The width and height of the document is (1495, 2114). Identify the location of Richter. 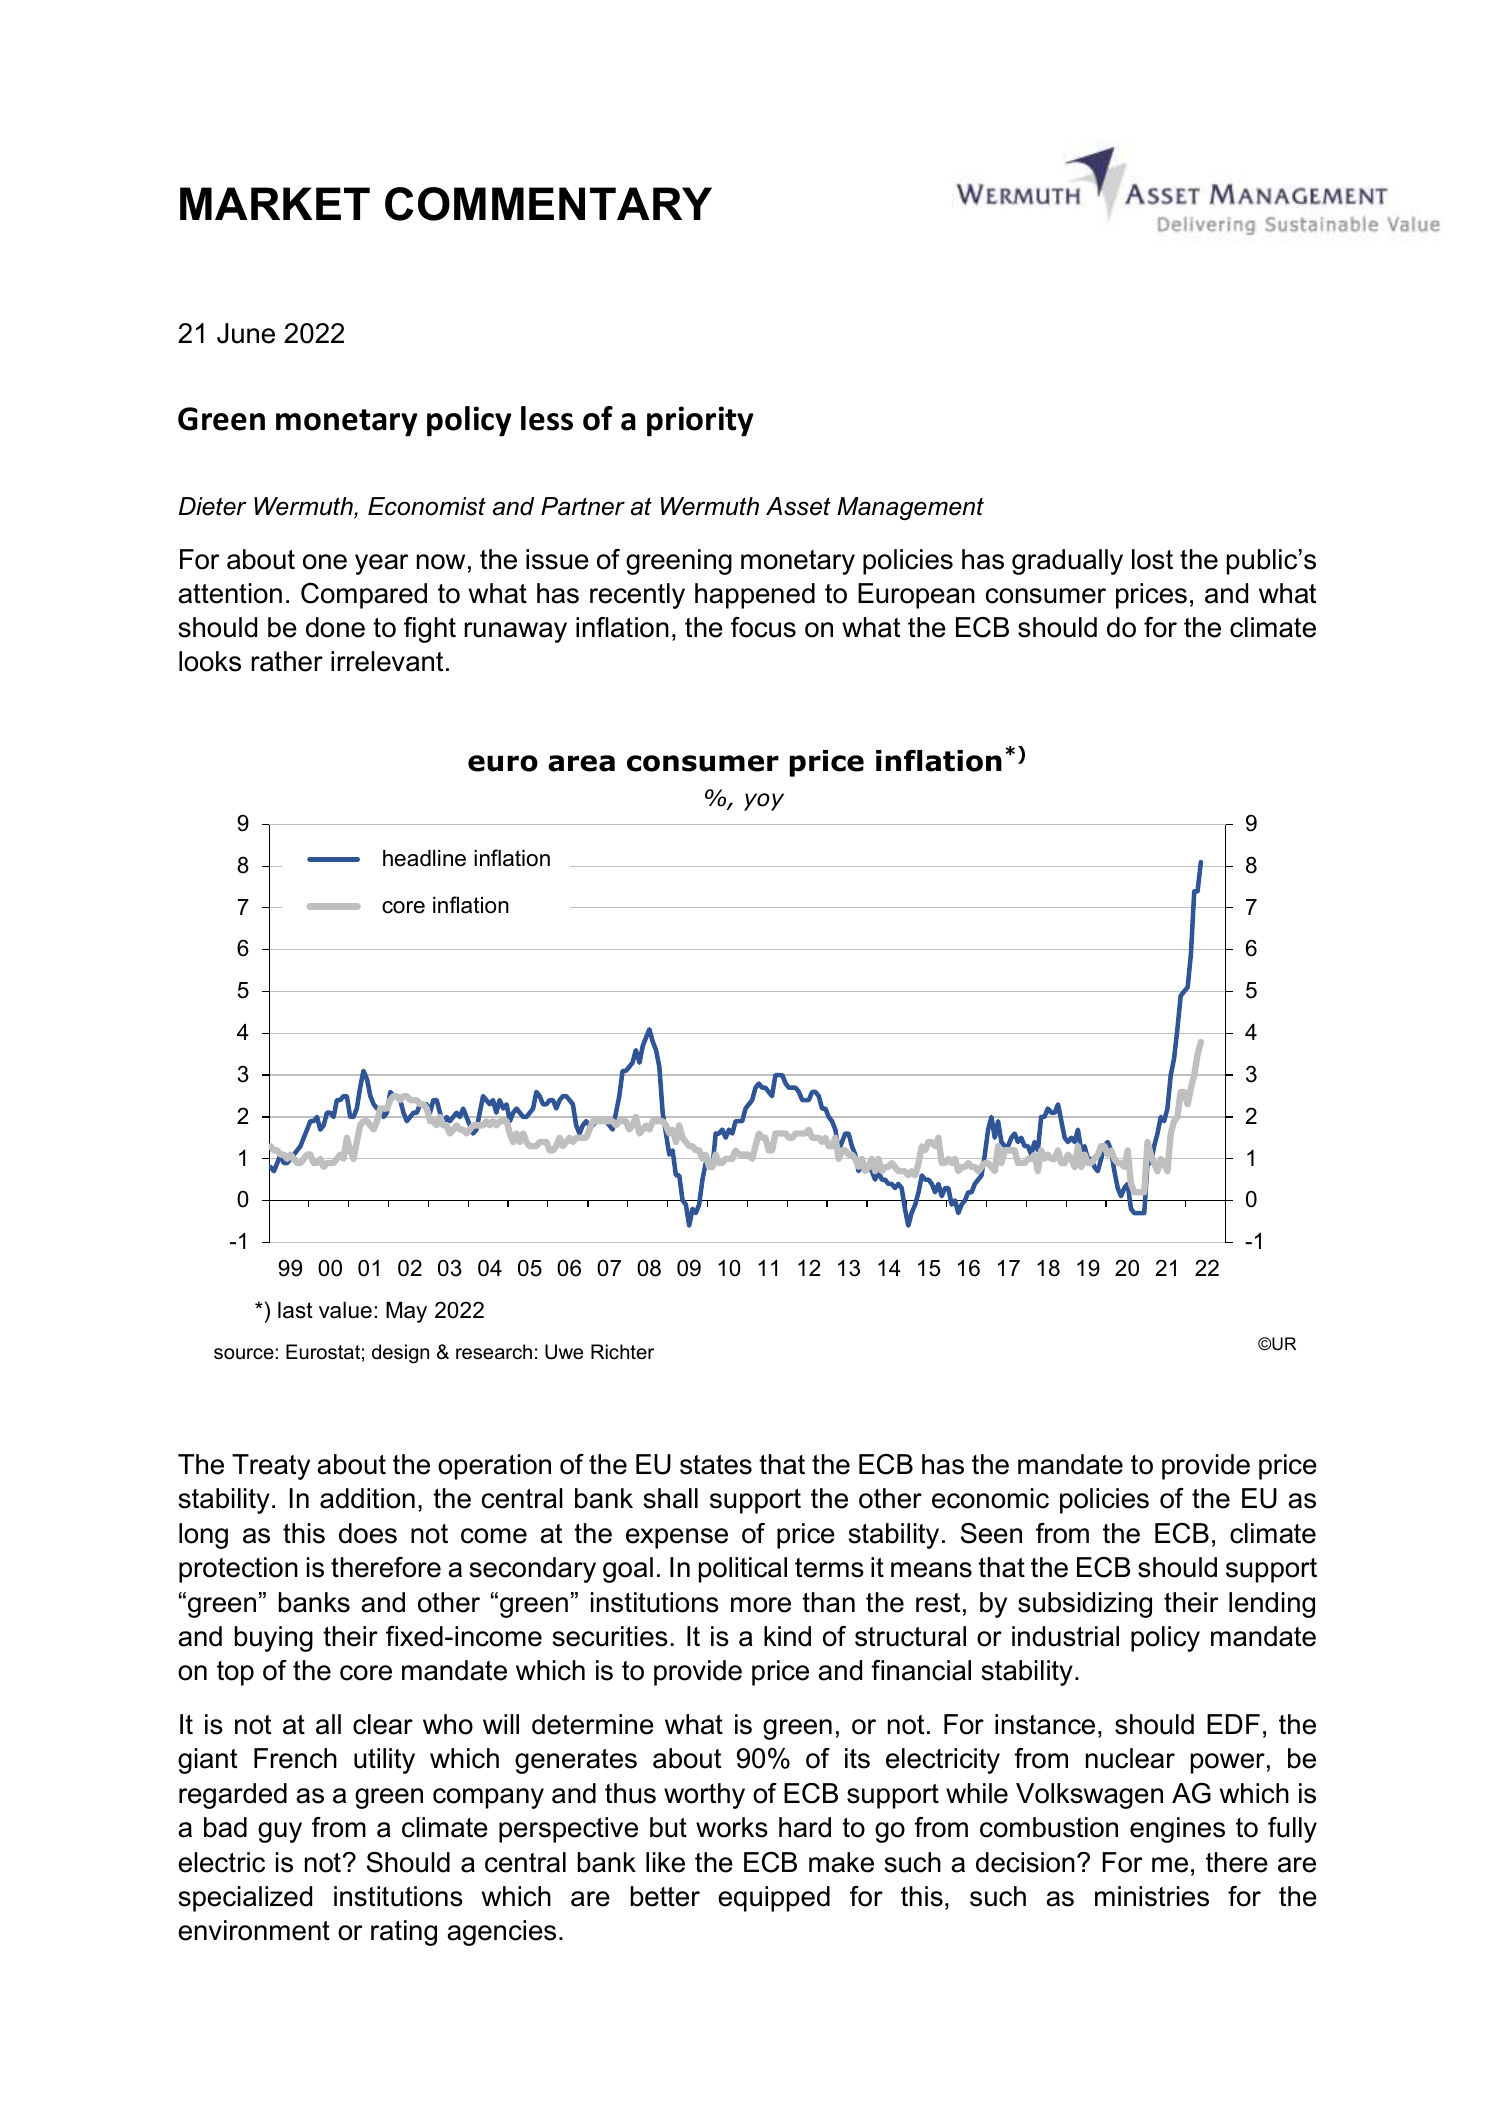
(622, 1352).
